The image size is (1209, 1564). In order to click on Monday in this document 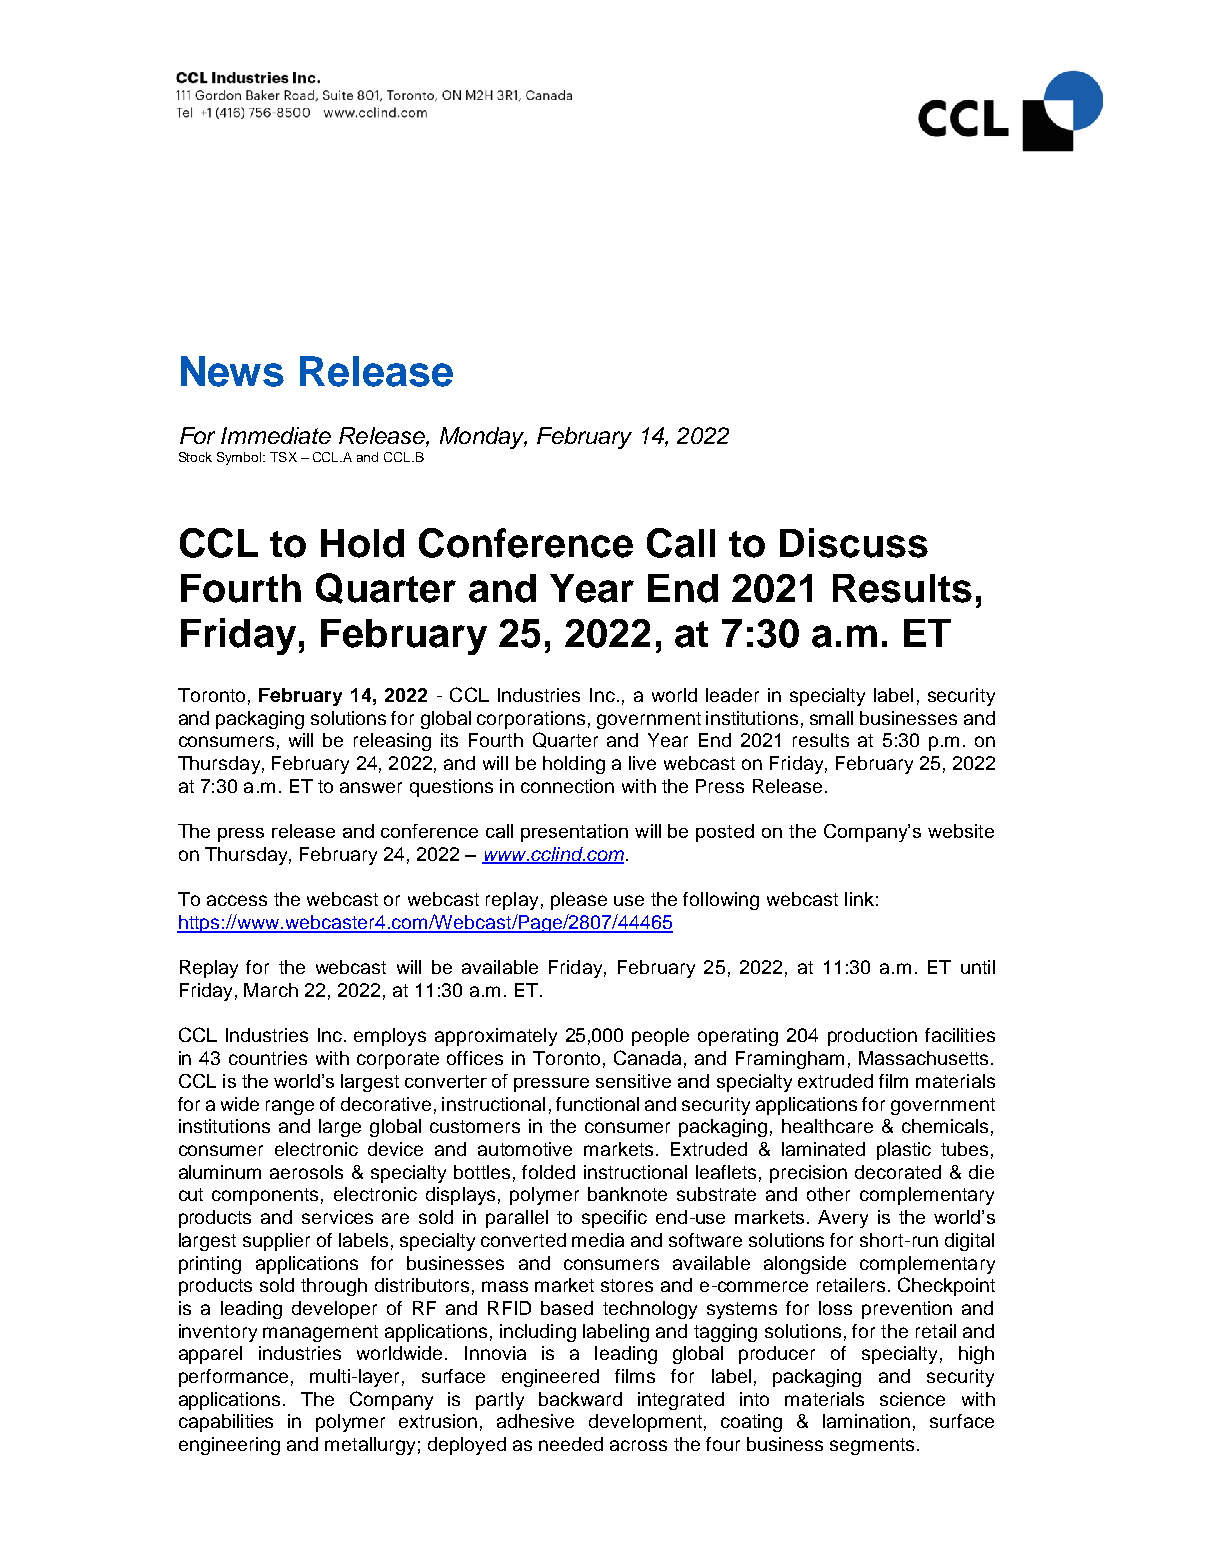, I will do `click(483, 438)`.
